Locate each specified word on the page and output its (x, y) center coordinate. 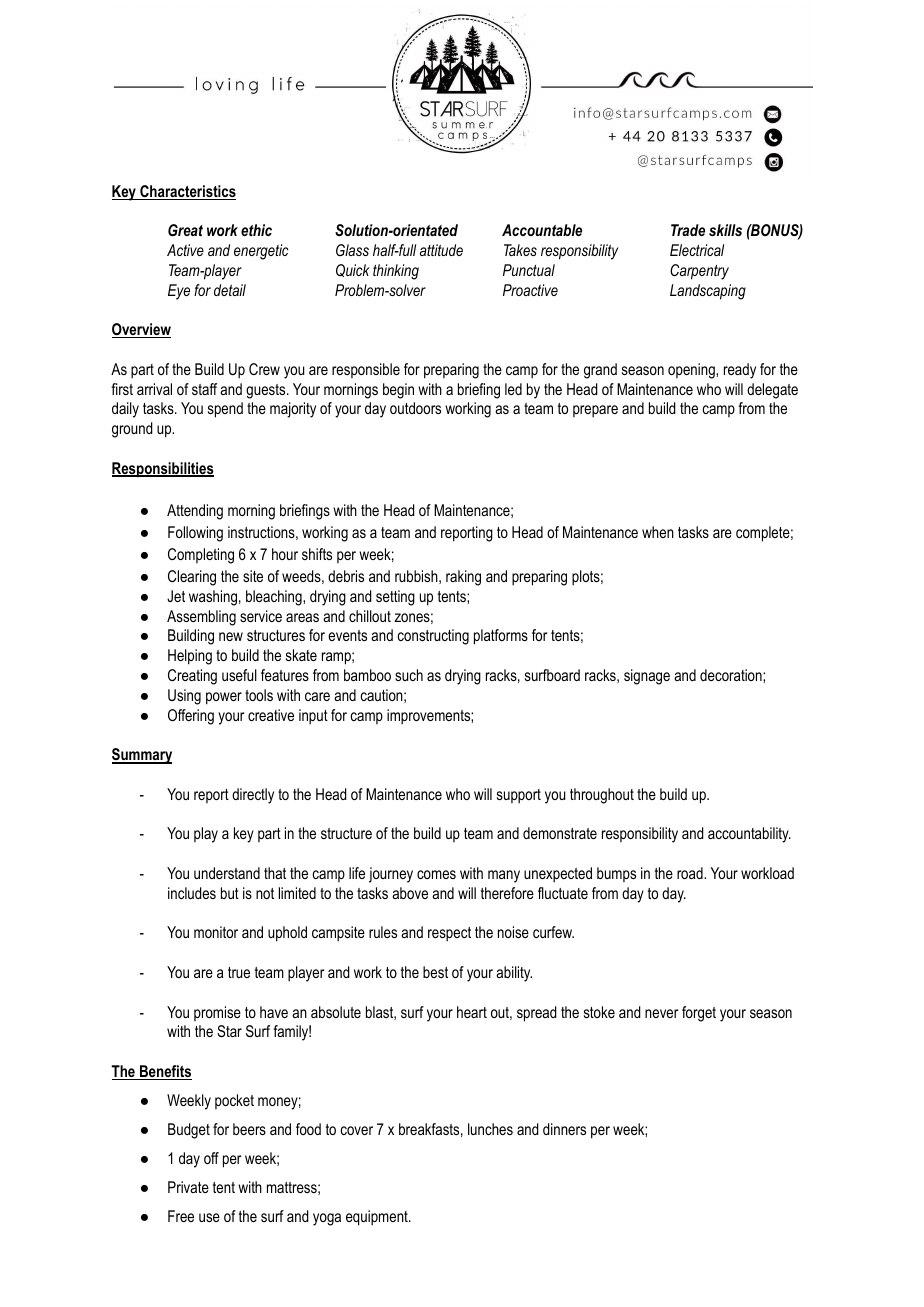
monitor (216, 932)
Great (185, 230)
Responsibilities (163, 470)
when (658, 532)
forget (699, 1014)
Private (188, 1187)
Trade (688, 230)
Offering (191, 717)
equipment (378, 1218)
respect (449, 934)
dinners (564, 1129)
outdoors (415, 408)
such (409, 675)
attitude (441, 250)
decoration (732, 675)
